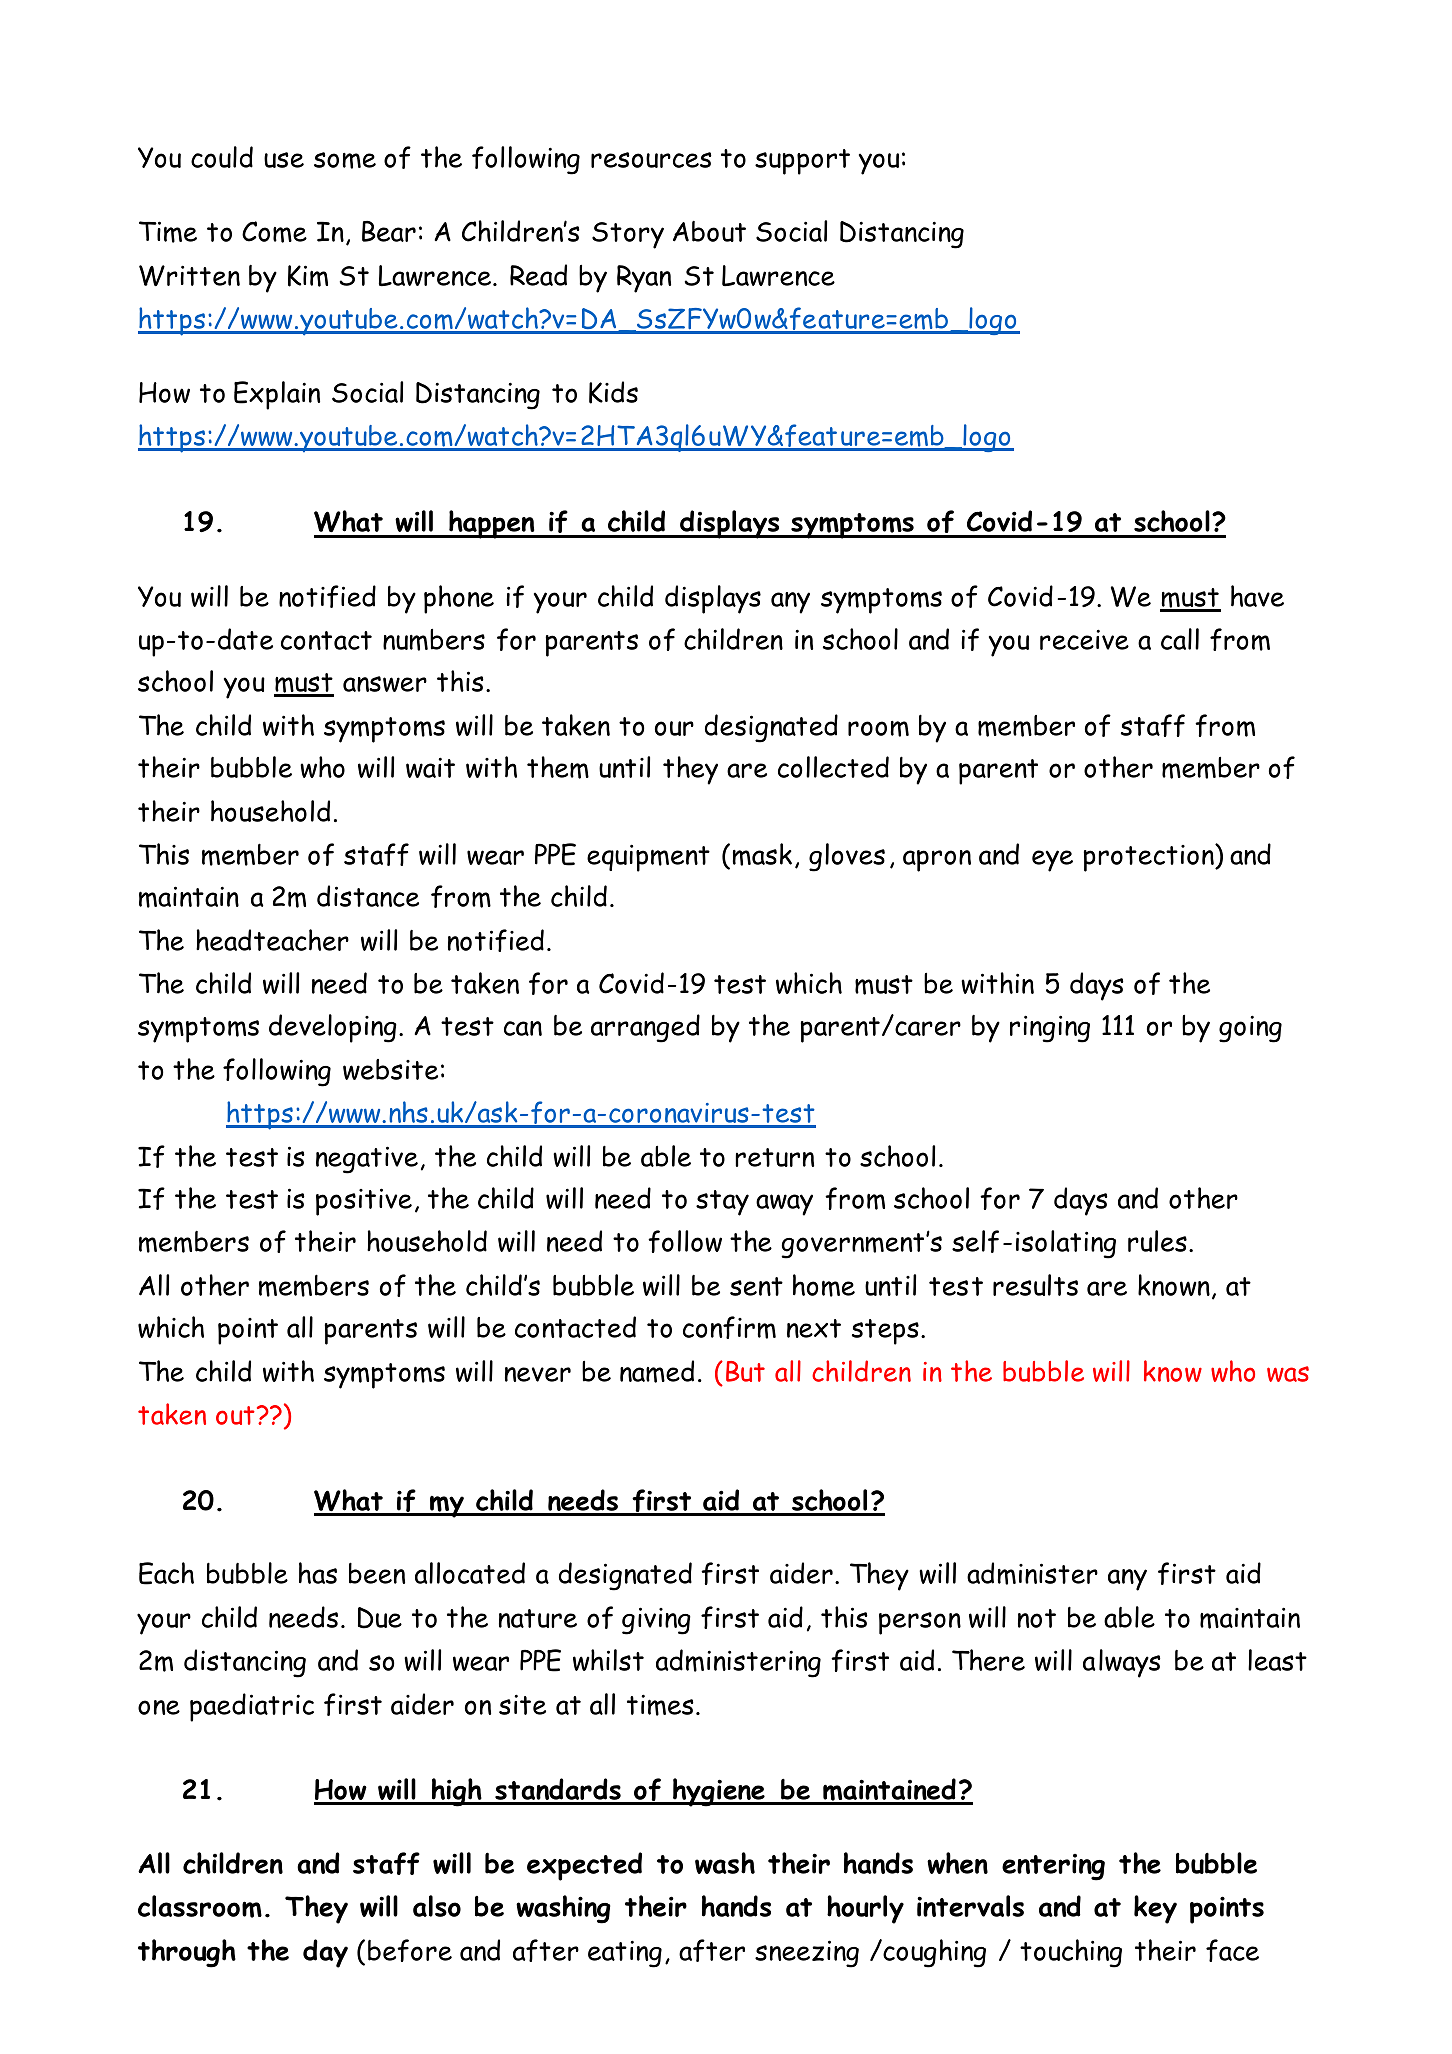 Image resolution: width=1452 pixels, height=2054 pixels. Describe the element at coordinates (318, 1573) in the document. I see `has` at that location.
